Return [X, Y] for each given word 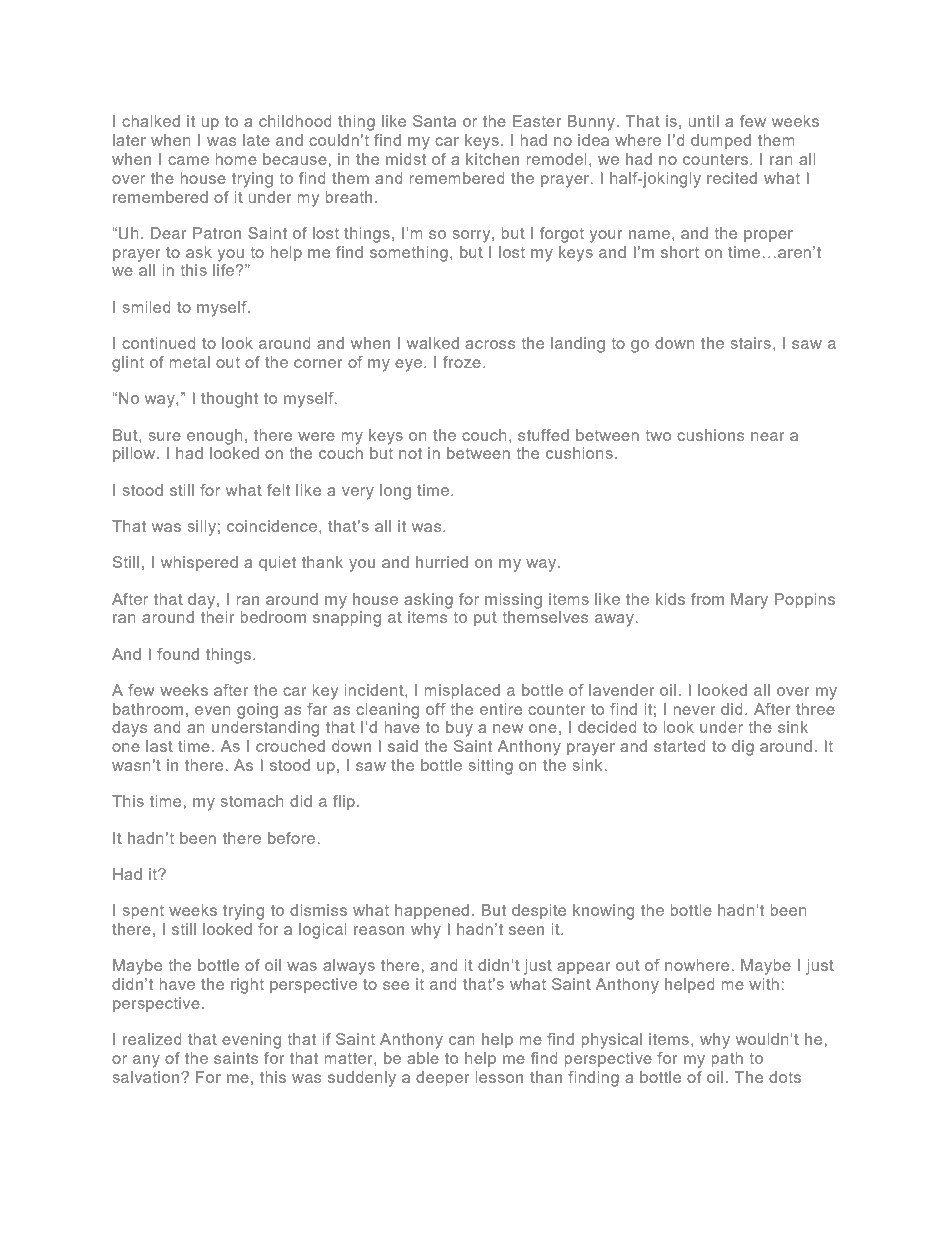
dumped [721, 141]
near [768, 436]
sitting [491, 767]
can [462, 1040]
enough [215, 437]
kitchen [492, 159]
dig [743, 748]
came [188, 160]
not [410, 453]
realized [152, 1039]
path [727, 1059]
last [159, 746]
